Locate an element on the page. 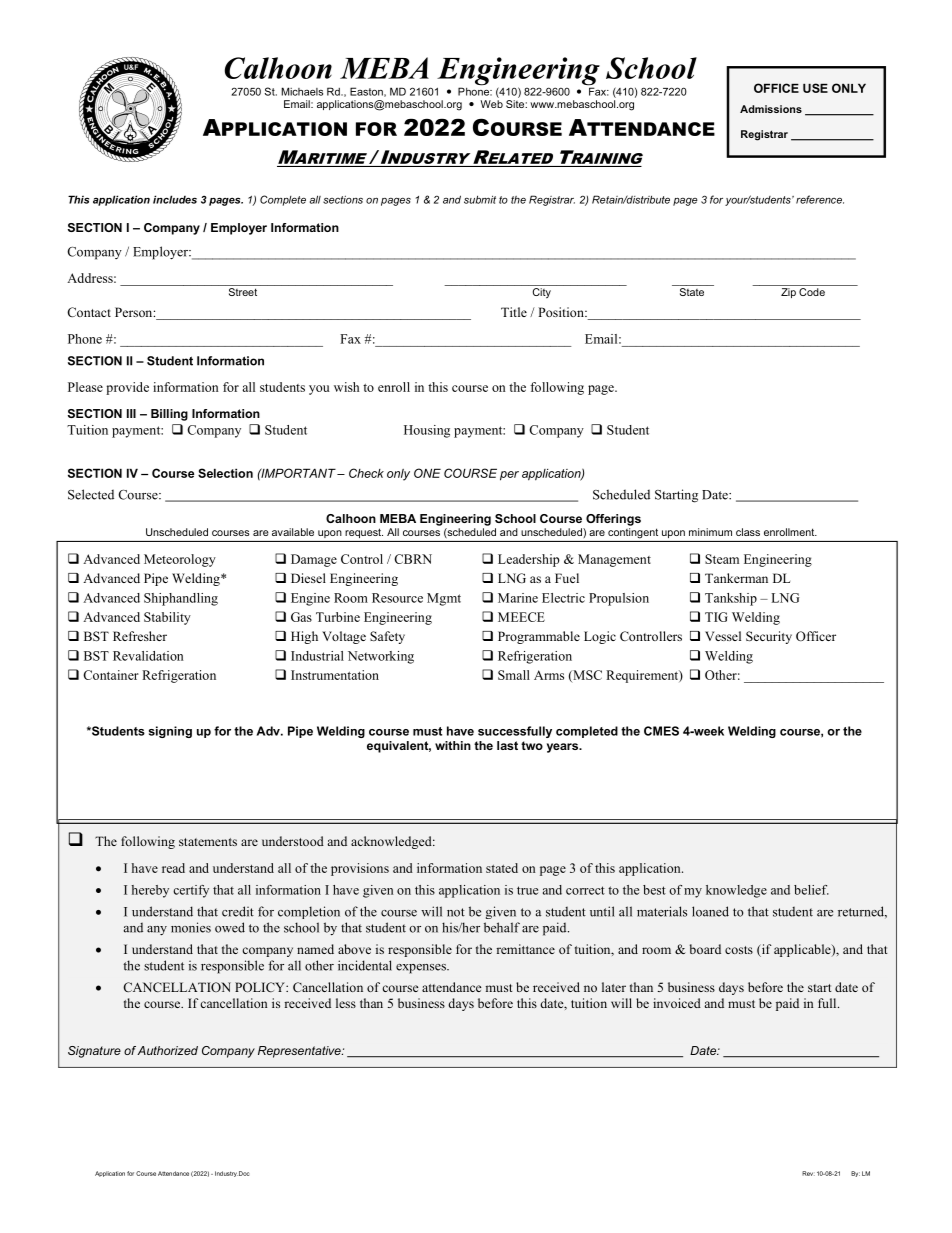  provide is located at coordinates (127, 388).
